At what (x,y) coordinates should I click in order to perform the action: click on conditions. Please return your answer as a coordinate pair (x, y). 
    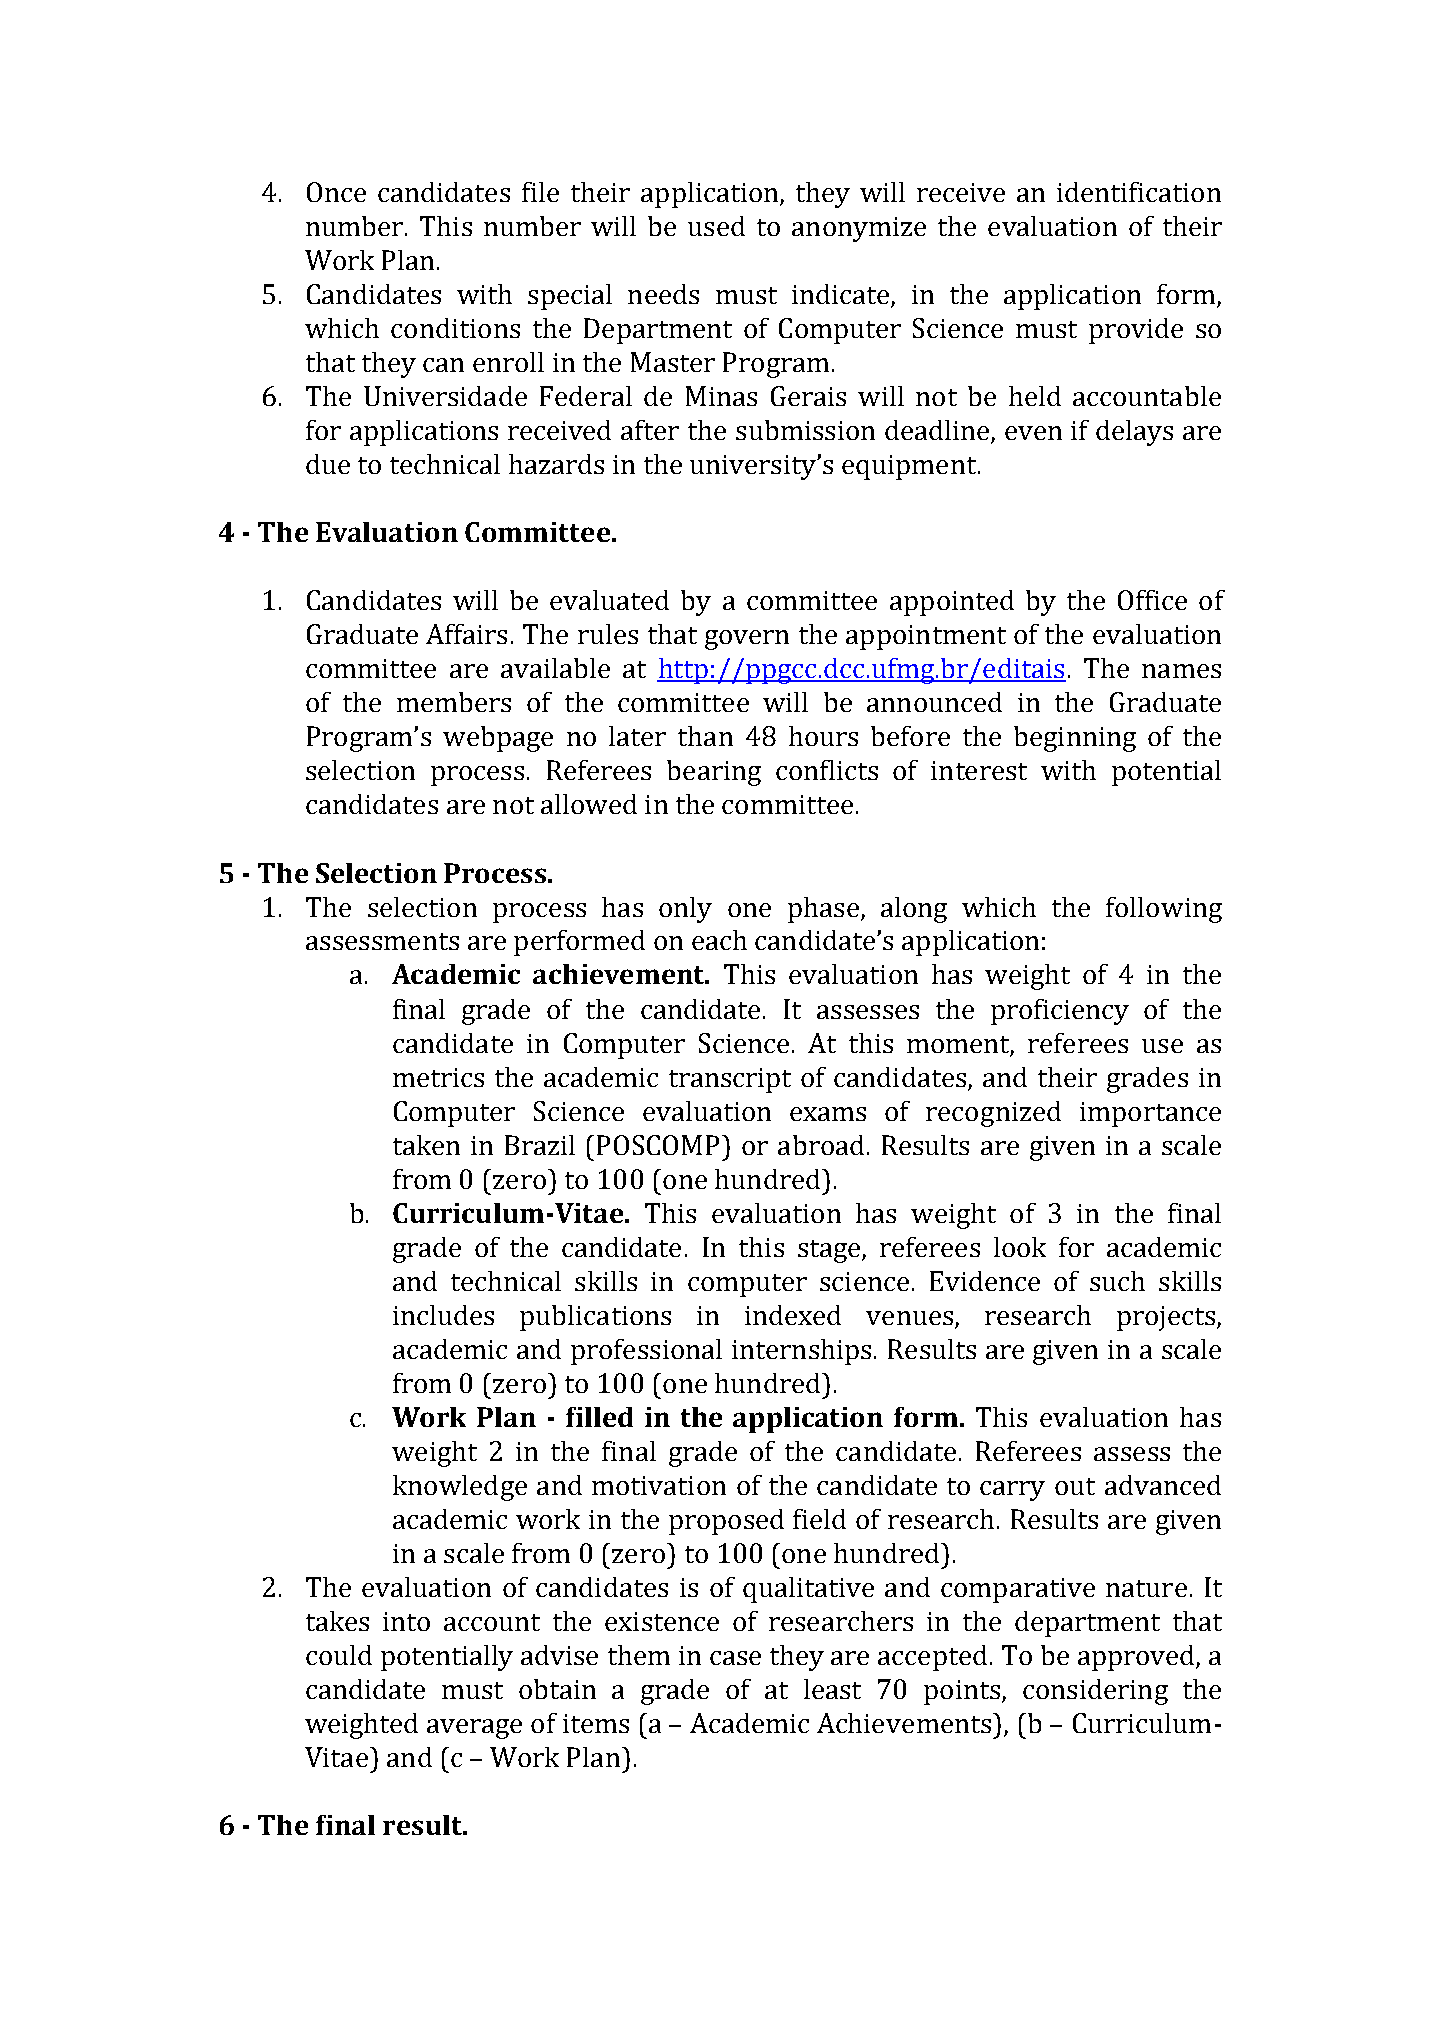
    Looking at the image, I should click on (455, 328).
